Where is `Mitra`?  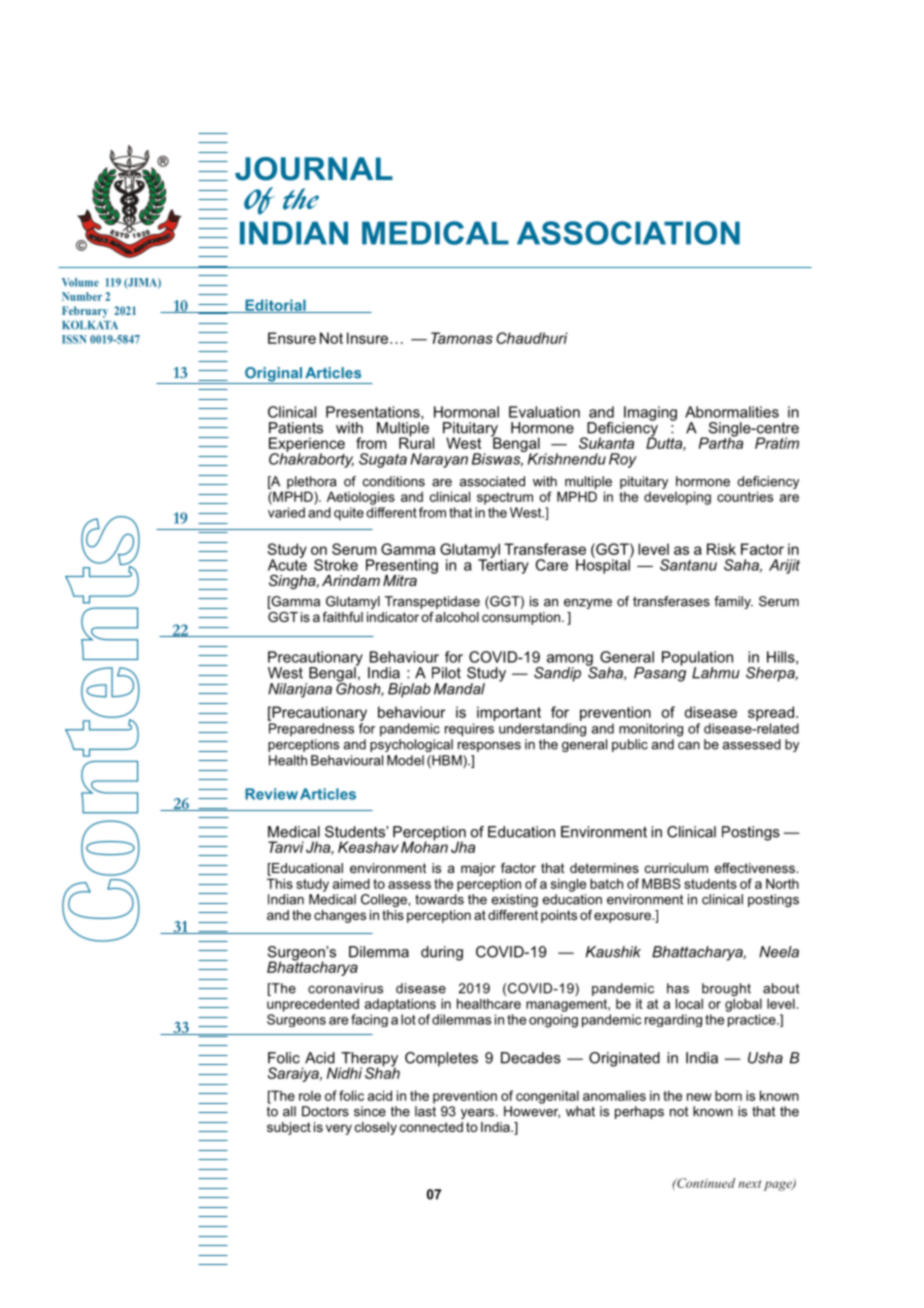 Mitra is located at coordinates (400, 580).
